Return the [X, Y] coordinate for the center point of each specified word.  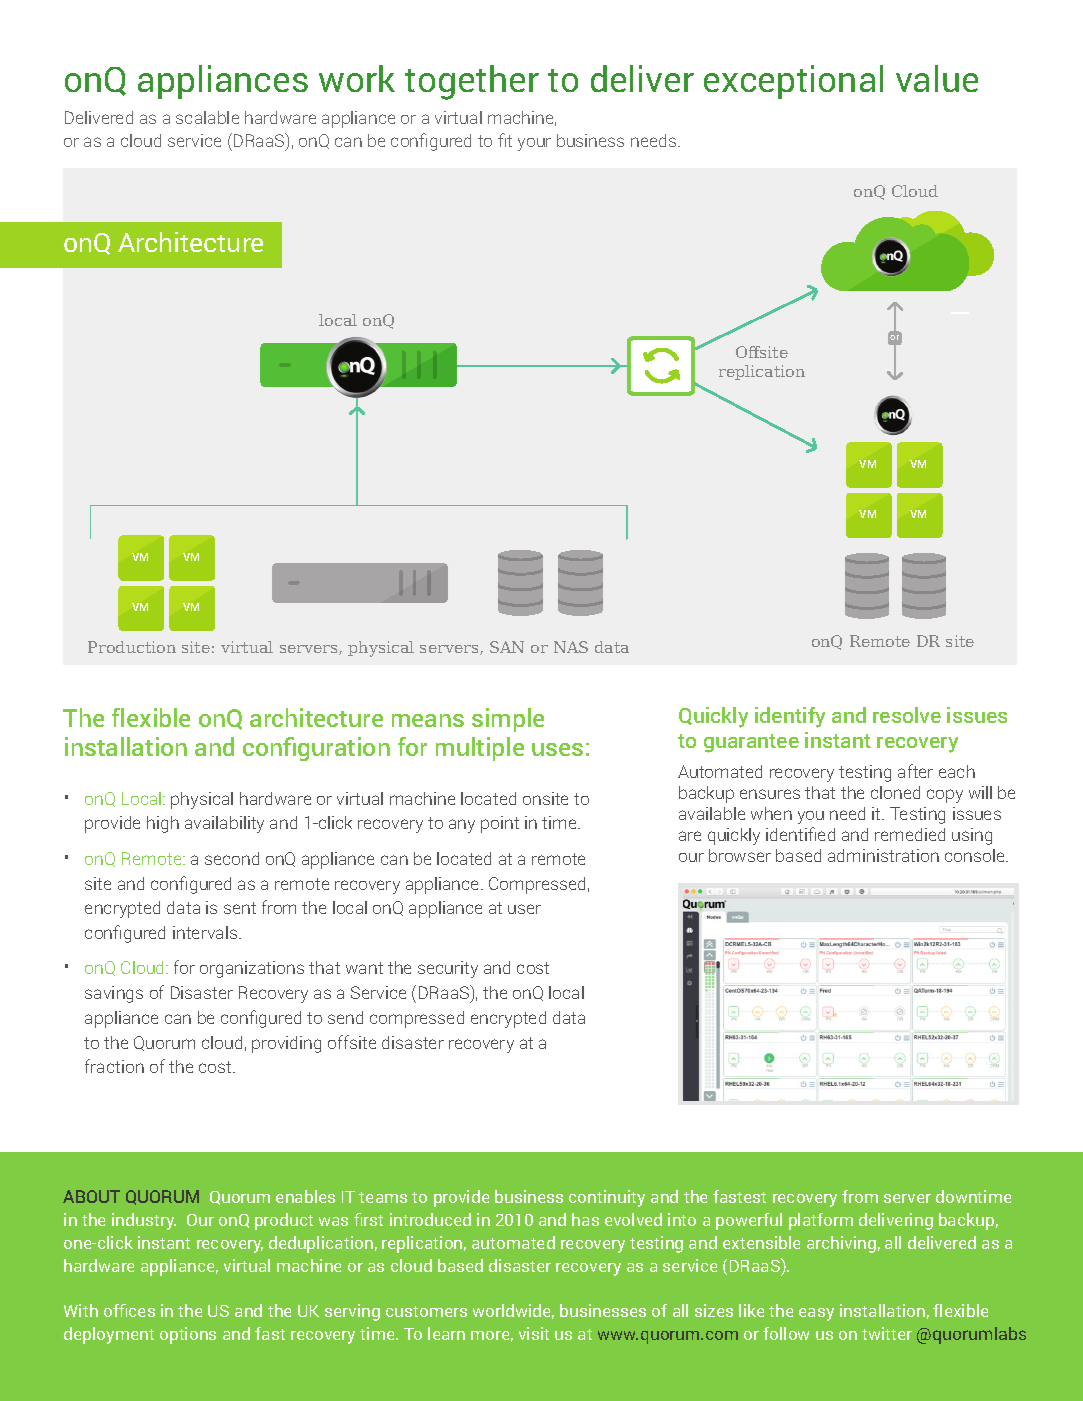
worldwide [513, 1311]
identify [790, 717]
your [534, 144]
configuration [316, 749]
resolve [907, 715]
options [188, 1335]
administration [883, 855]
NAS [571, 647]
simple [508, 720]
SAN [507, 647]
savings [114, 994]
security [448, 969]
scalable [207, 117]
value [937, 78]
